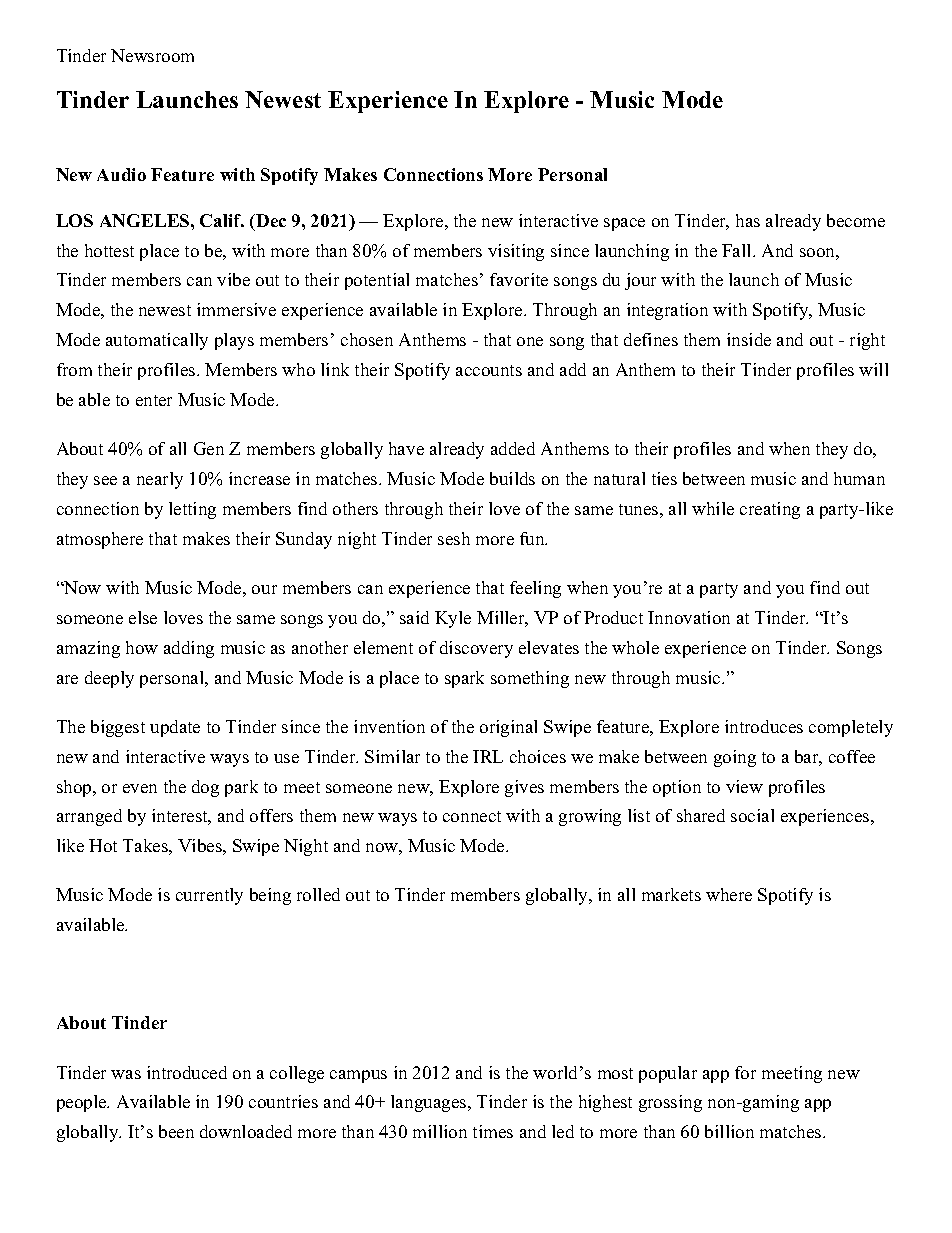 The image size is (952, 1233). I want to click on currently, so click(209, 896).
